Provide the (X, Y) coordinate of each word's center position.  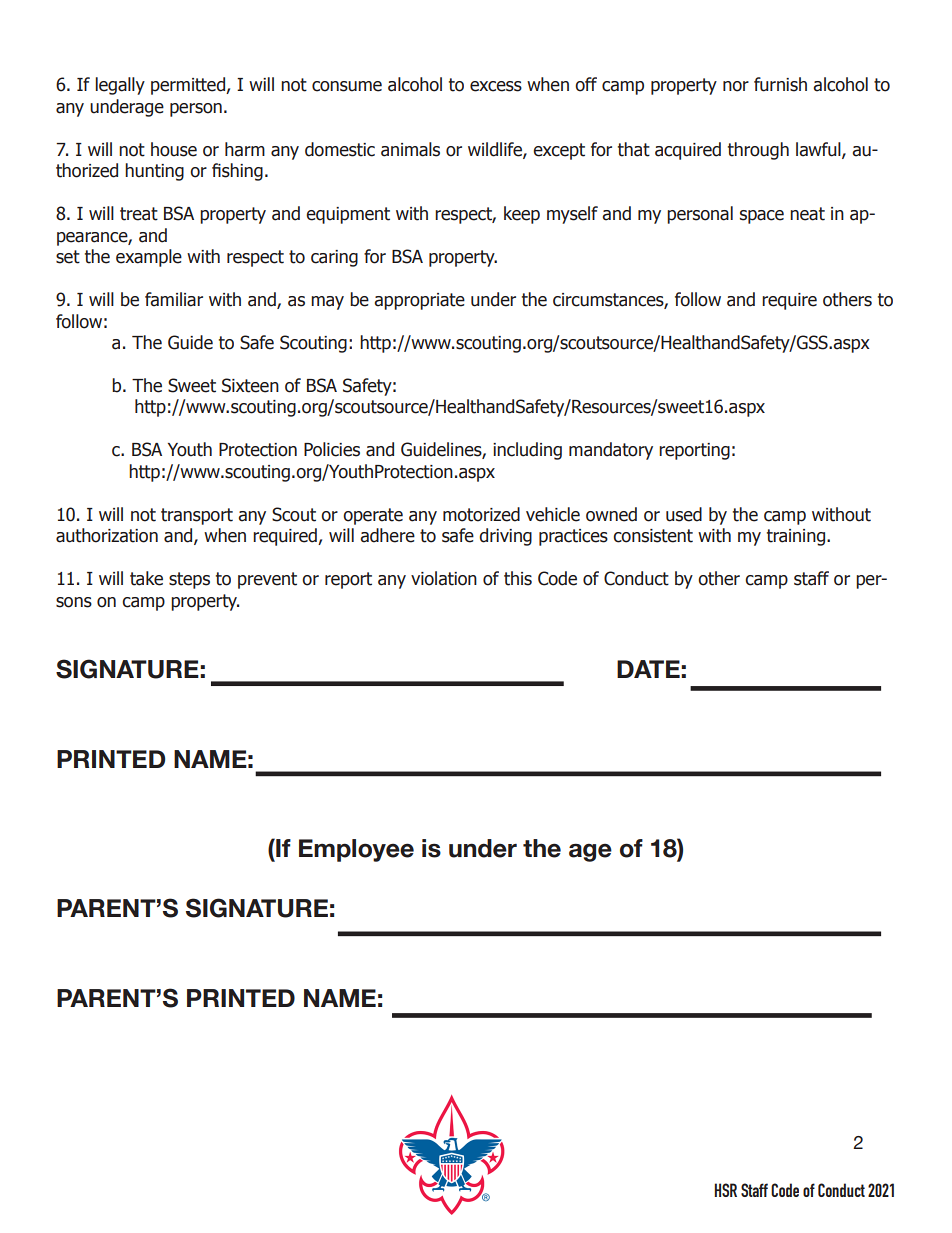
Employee (356, 850)
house (174, 149)
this (518, 578)
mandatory (611, 451)
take (146, 578)
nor (736, 86)
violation (444, 578)
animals (410, 149)
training (797, 537)
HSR (725, 1190)
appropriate (419, 301)
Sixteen (250, 385)
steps (189, 580)
